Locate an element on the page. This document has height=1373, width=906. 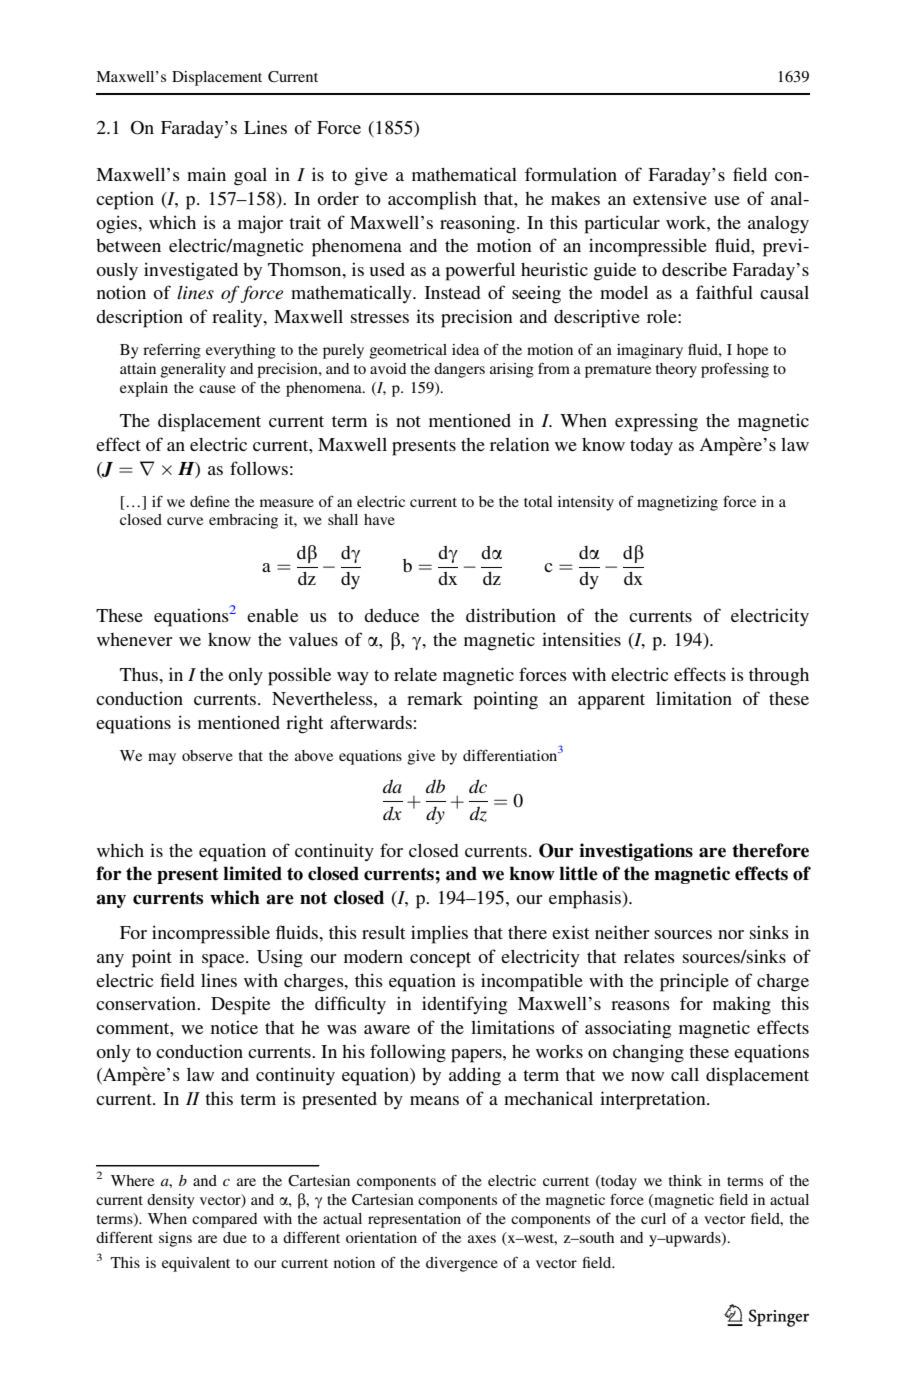
define is located at coordinates (210, 501).
